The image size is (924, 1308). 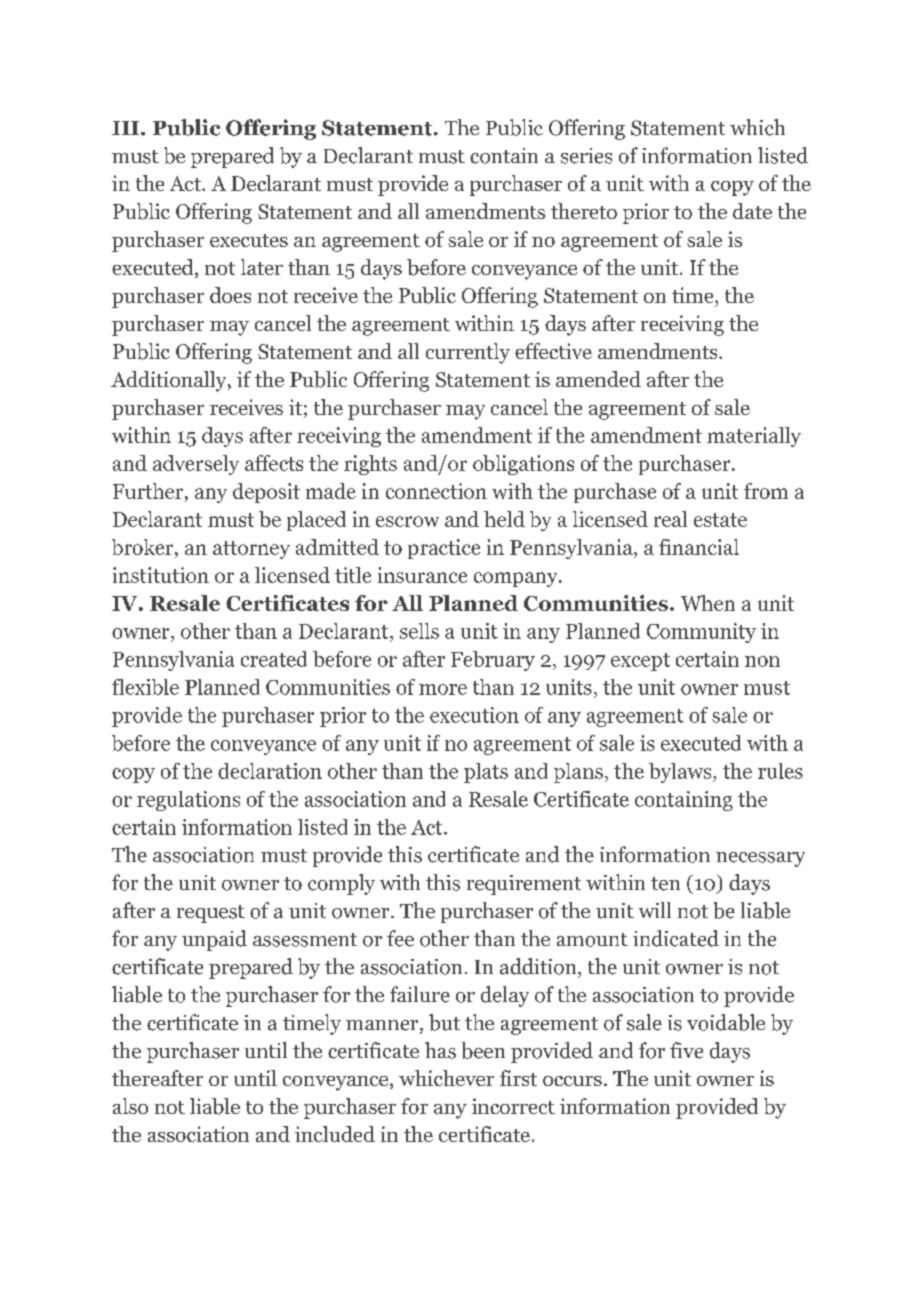 I want to click on does, so click(x=230, y=295).
